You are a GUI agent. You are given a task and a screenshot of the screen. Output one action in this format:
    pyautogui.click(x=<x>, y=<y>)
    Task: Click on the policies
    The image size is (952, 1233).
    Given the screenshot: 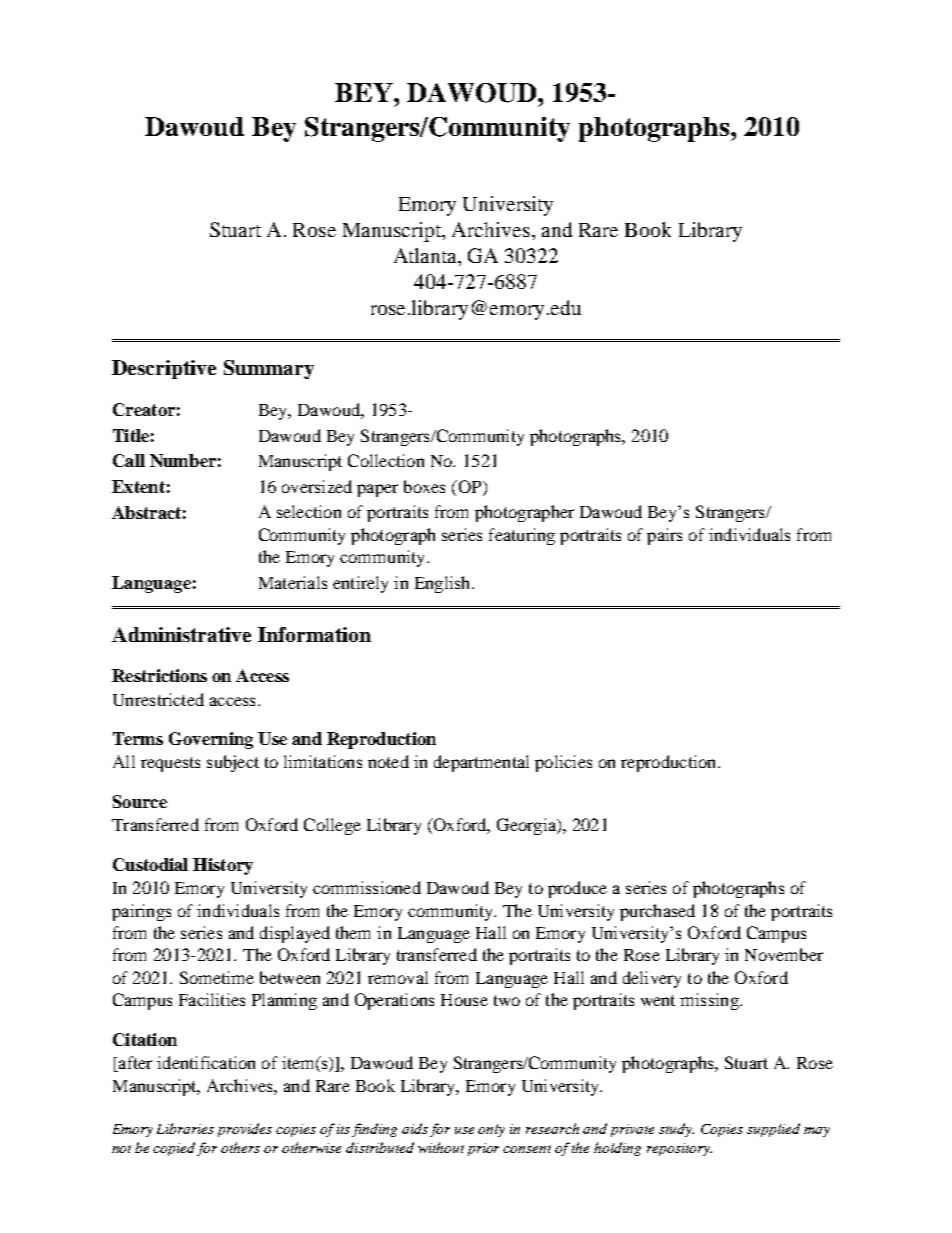 What is the action you would take?
    pyautogui.click(x=563, y=763)
